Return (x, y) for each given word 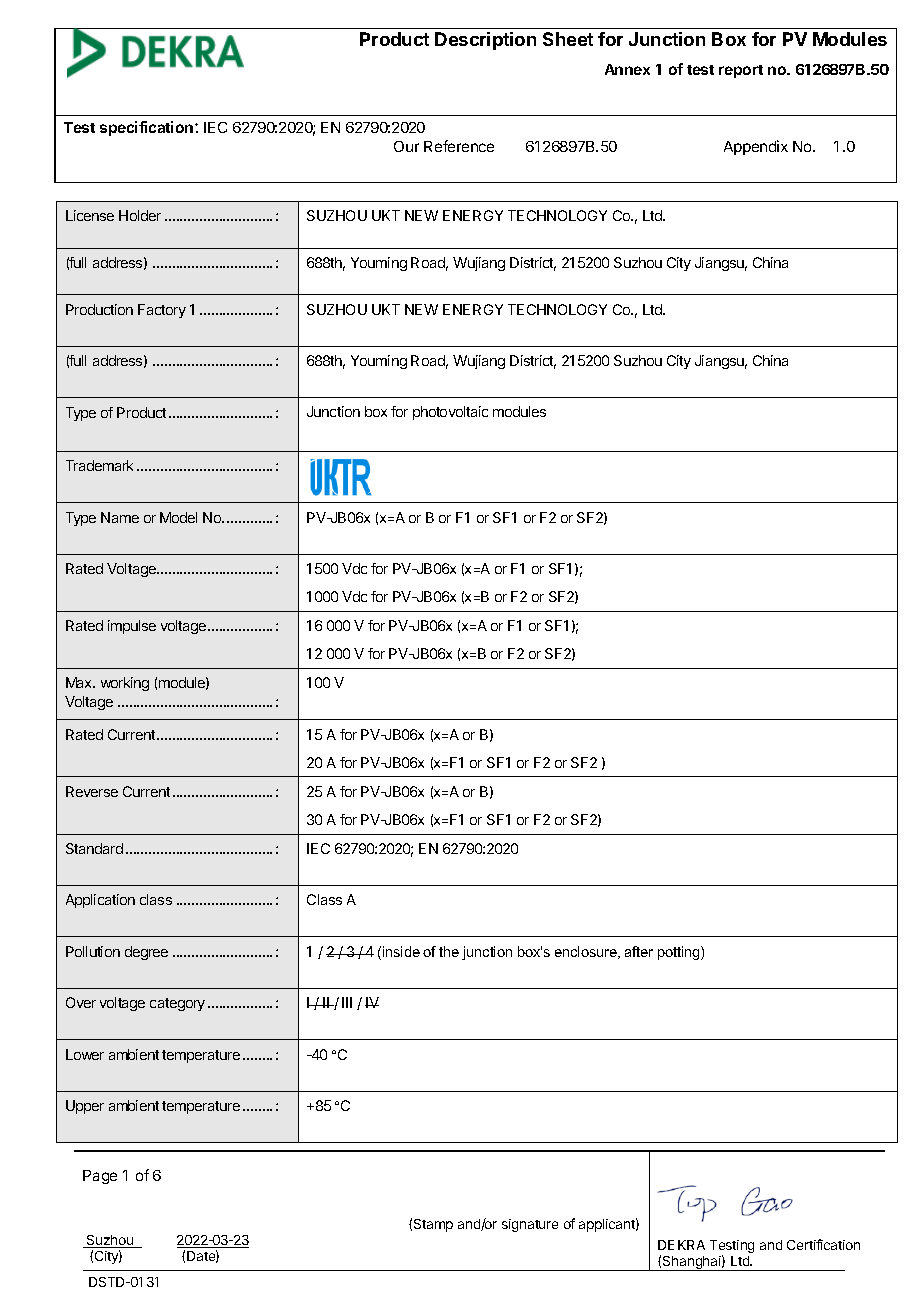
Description (485, 41)
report (741, 71)
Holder (140, 215)
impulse (132, 627)
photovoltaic (450, 413)
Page (100, 1177)
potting (680, 953)
